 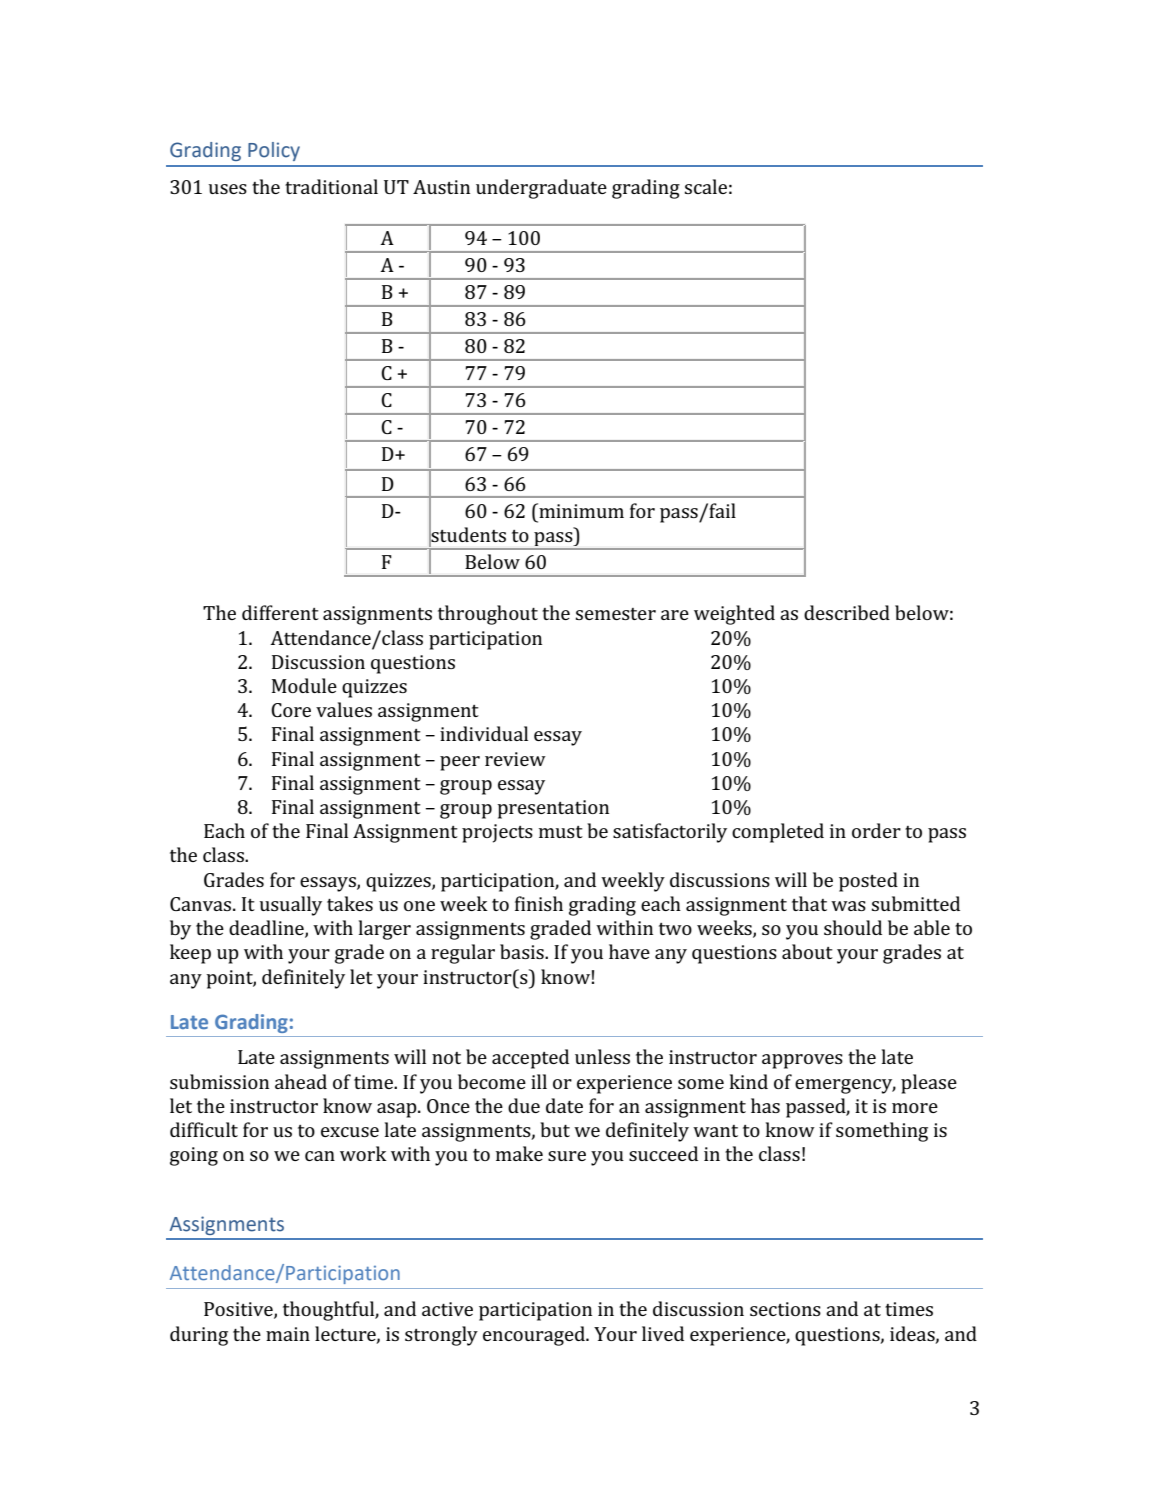 I want to click on accepted, so click(x=530, y=1059).
